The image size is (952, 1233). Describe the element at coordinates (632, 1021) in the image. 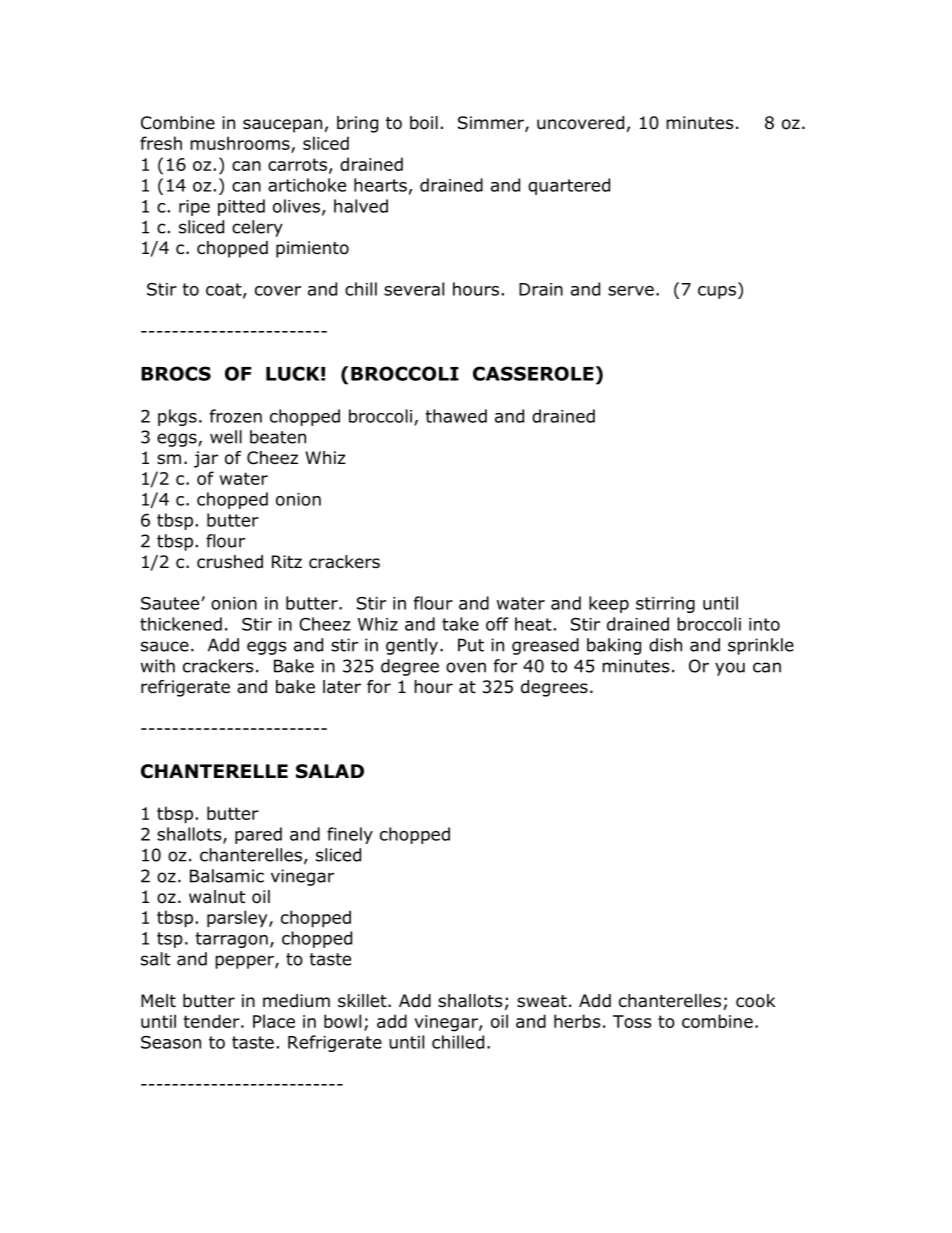

I see `Toss` at that location.
